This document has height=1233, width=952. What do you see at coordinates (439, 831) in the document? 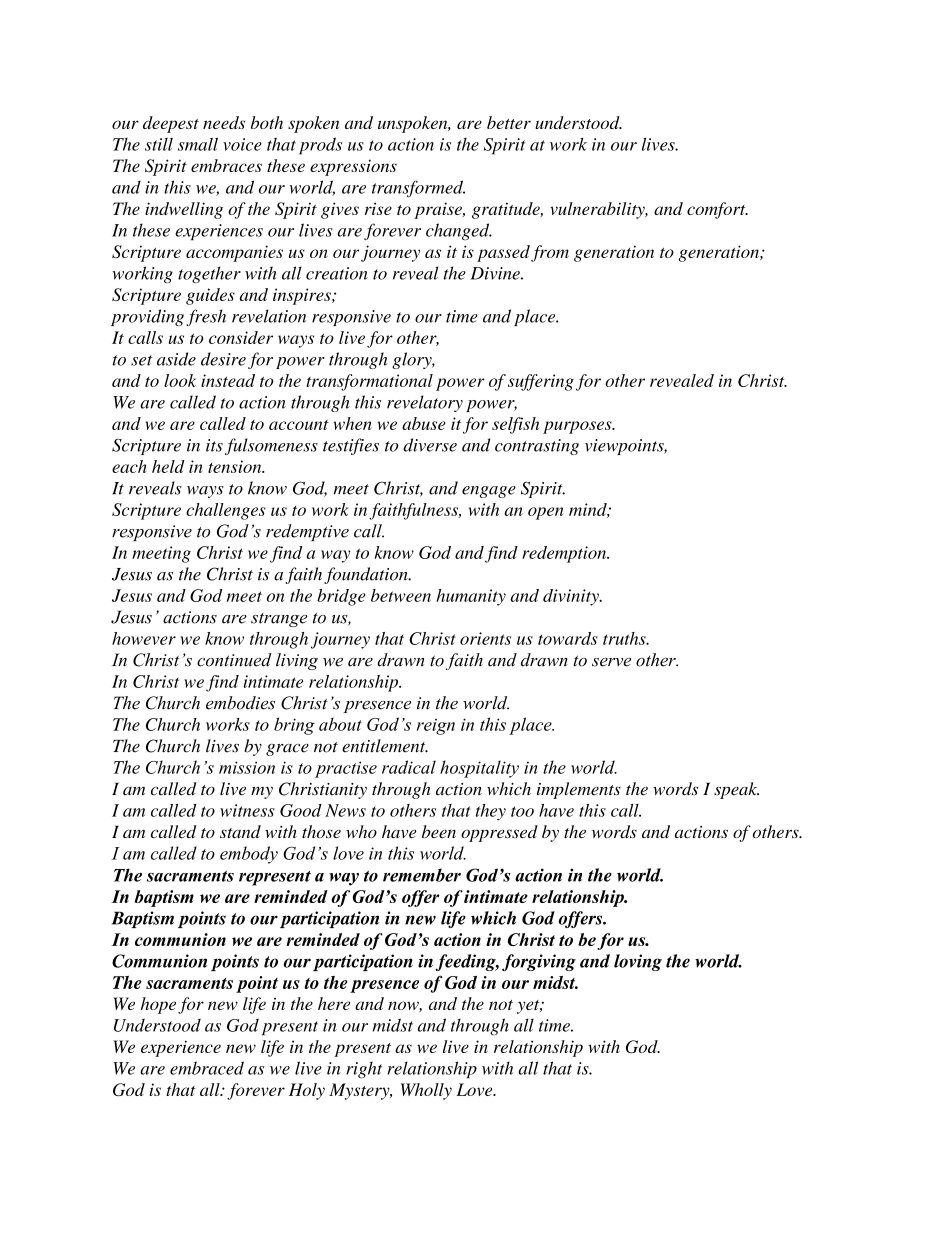
I see `been` at bounding box center [439, 831].
